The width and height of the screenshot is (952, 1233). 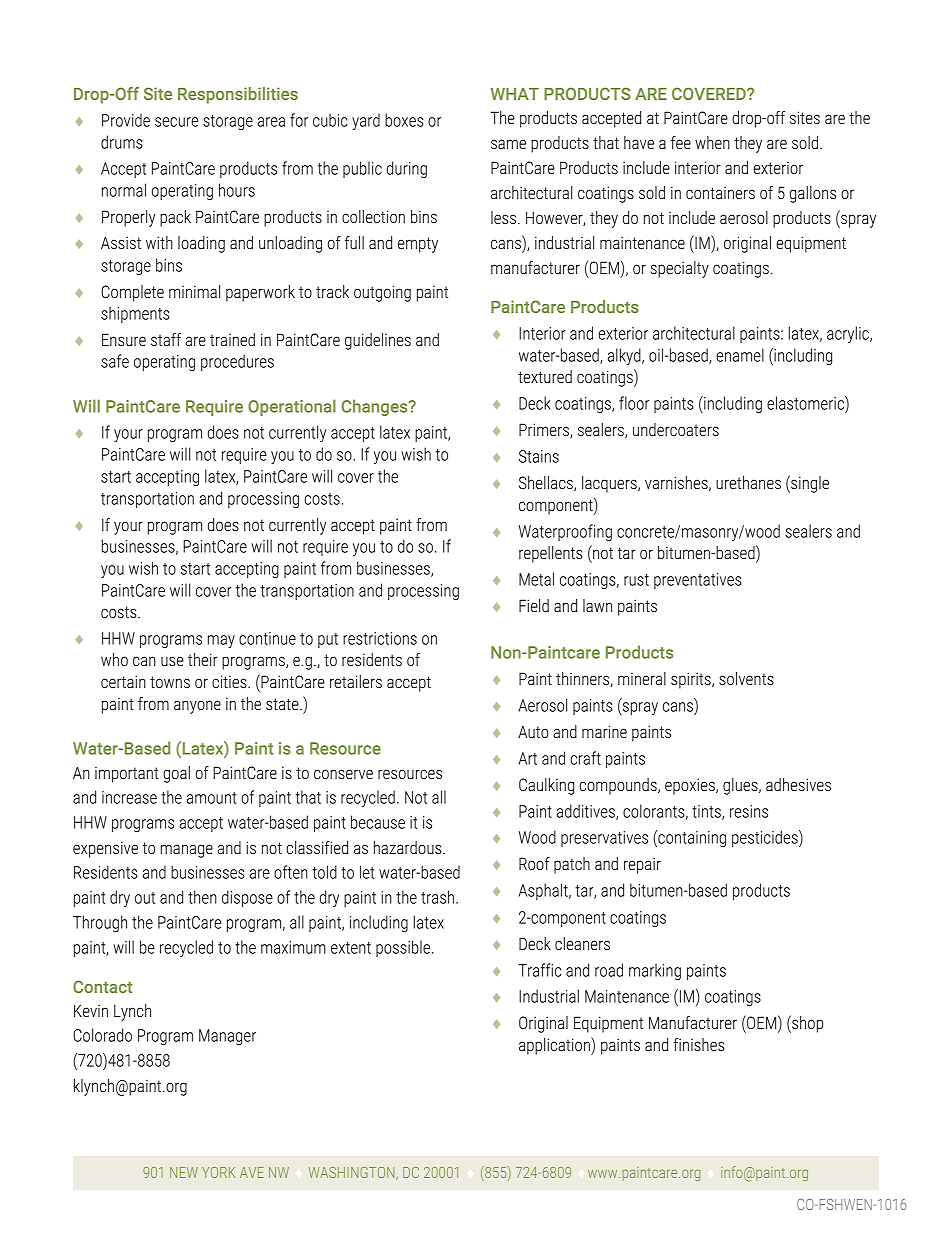 I want to click on secure, so click(x=176, y=122).
